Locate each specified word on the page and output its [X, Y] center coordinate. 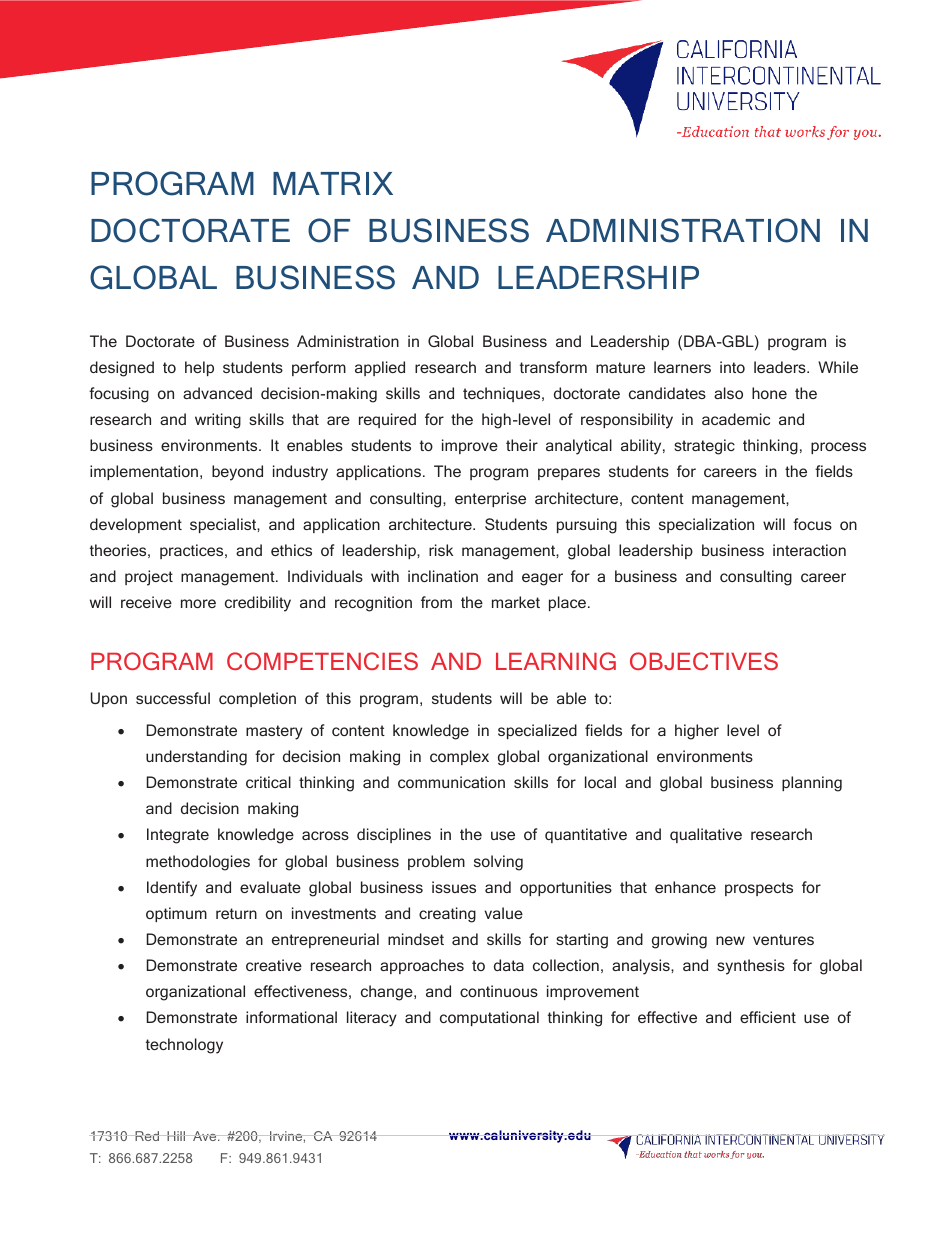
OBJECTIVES [704, 661]
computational [489, 1018]
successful [173, 698]
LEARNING [556, 661]
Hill [176, 1136]
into [732, 367]
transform [553, 367]
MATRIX [333, 183]
